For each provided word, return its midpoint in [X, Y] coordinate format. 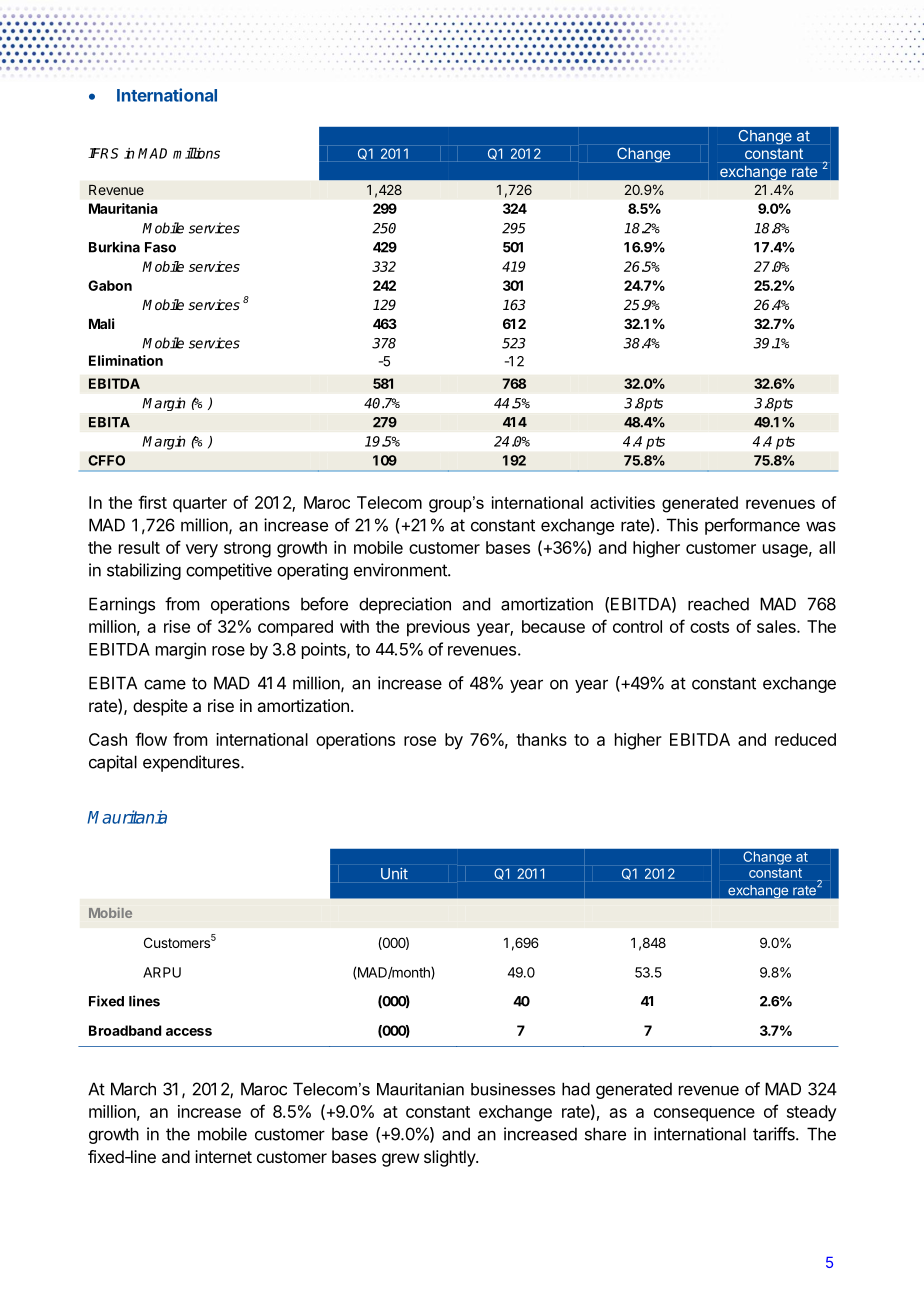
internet [223, 1156]
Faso [160, 247]
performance [752, 526]
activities [622, 502]
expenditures [192, 763]
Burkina [114, 247]
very [202, 551]
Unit [394, 874]
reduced [805, 739]
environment [401, 570]
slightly [450, 1158]
